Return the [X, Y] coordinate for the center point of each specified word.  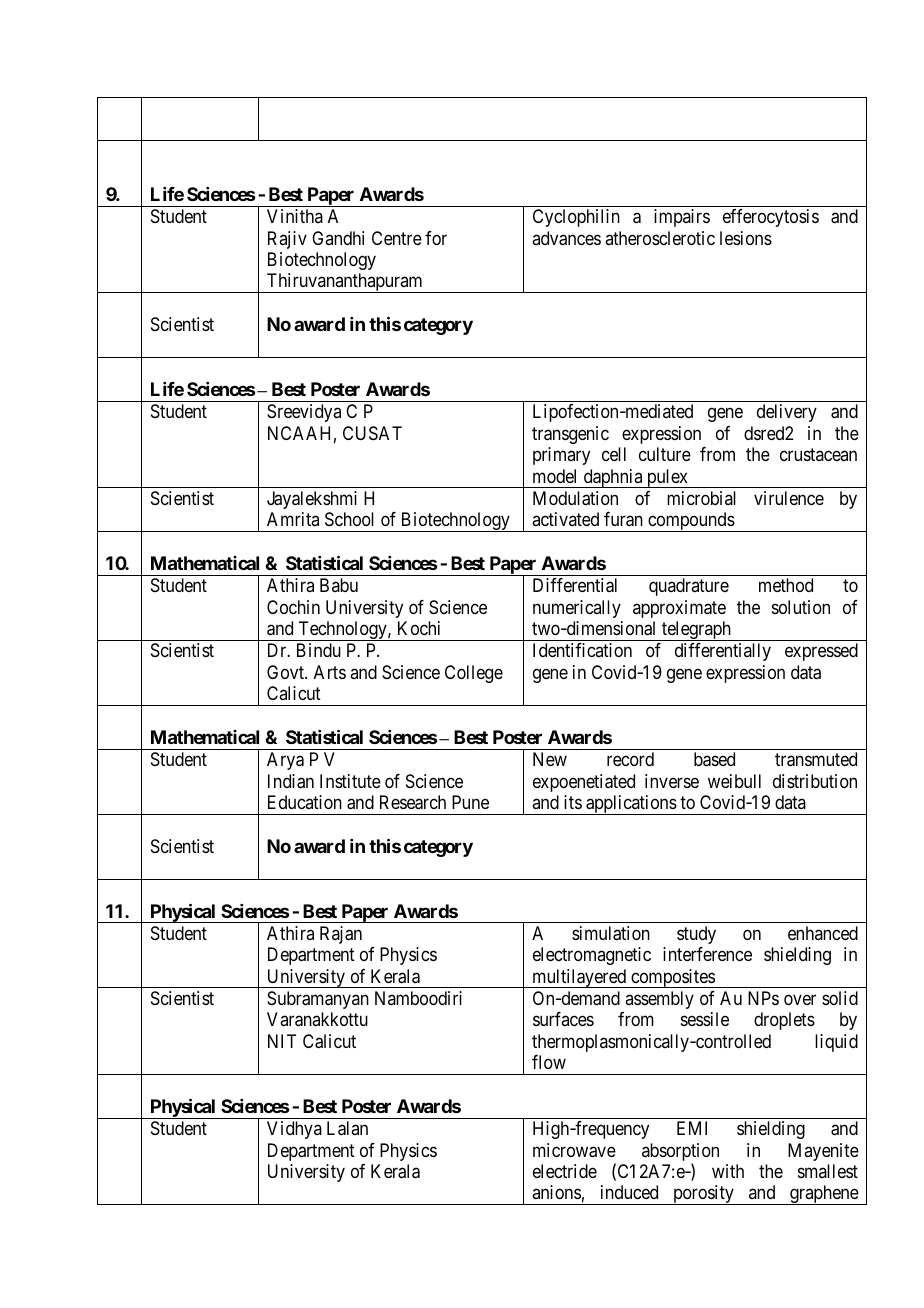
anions [556, 1192]
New [550, 759]
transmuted [816, 759]
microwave [574, 1150]
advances [566, 238]
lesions [746, 238]
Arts [330, 672]
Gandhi [338, 238]
